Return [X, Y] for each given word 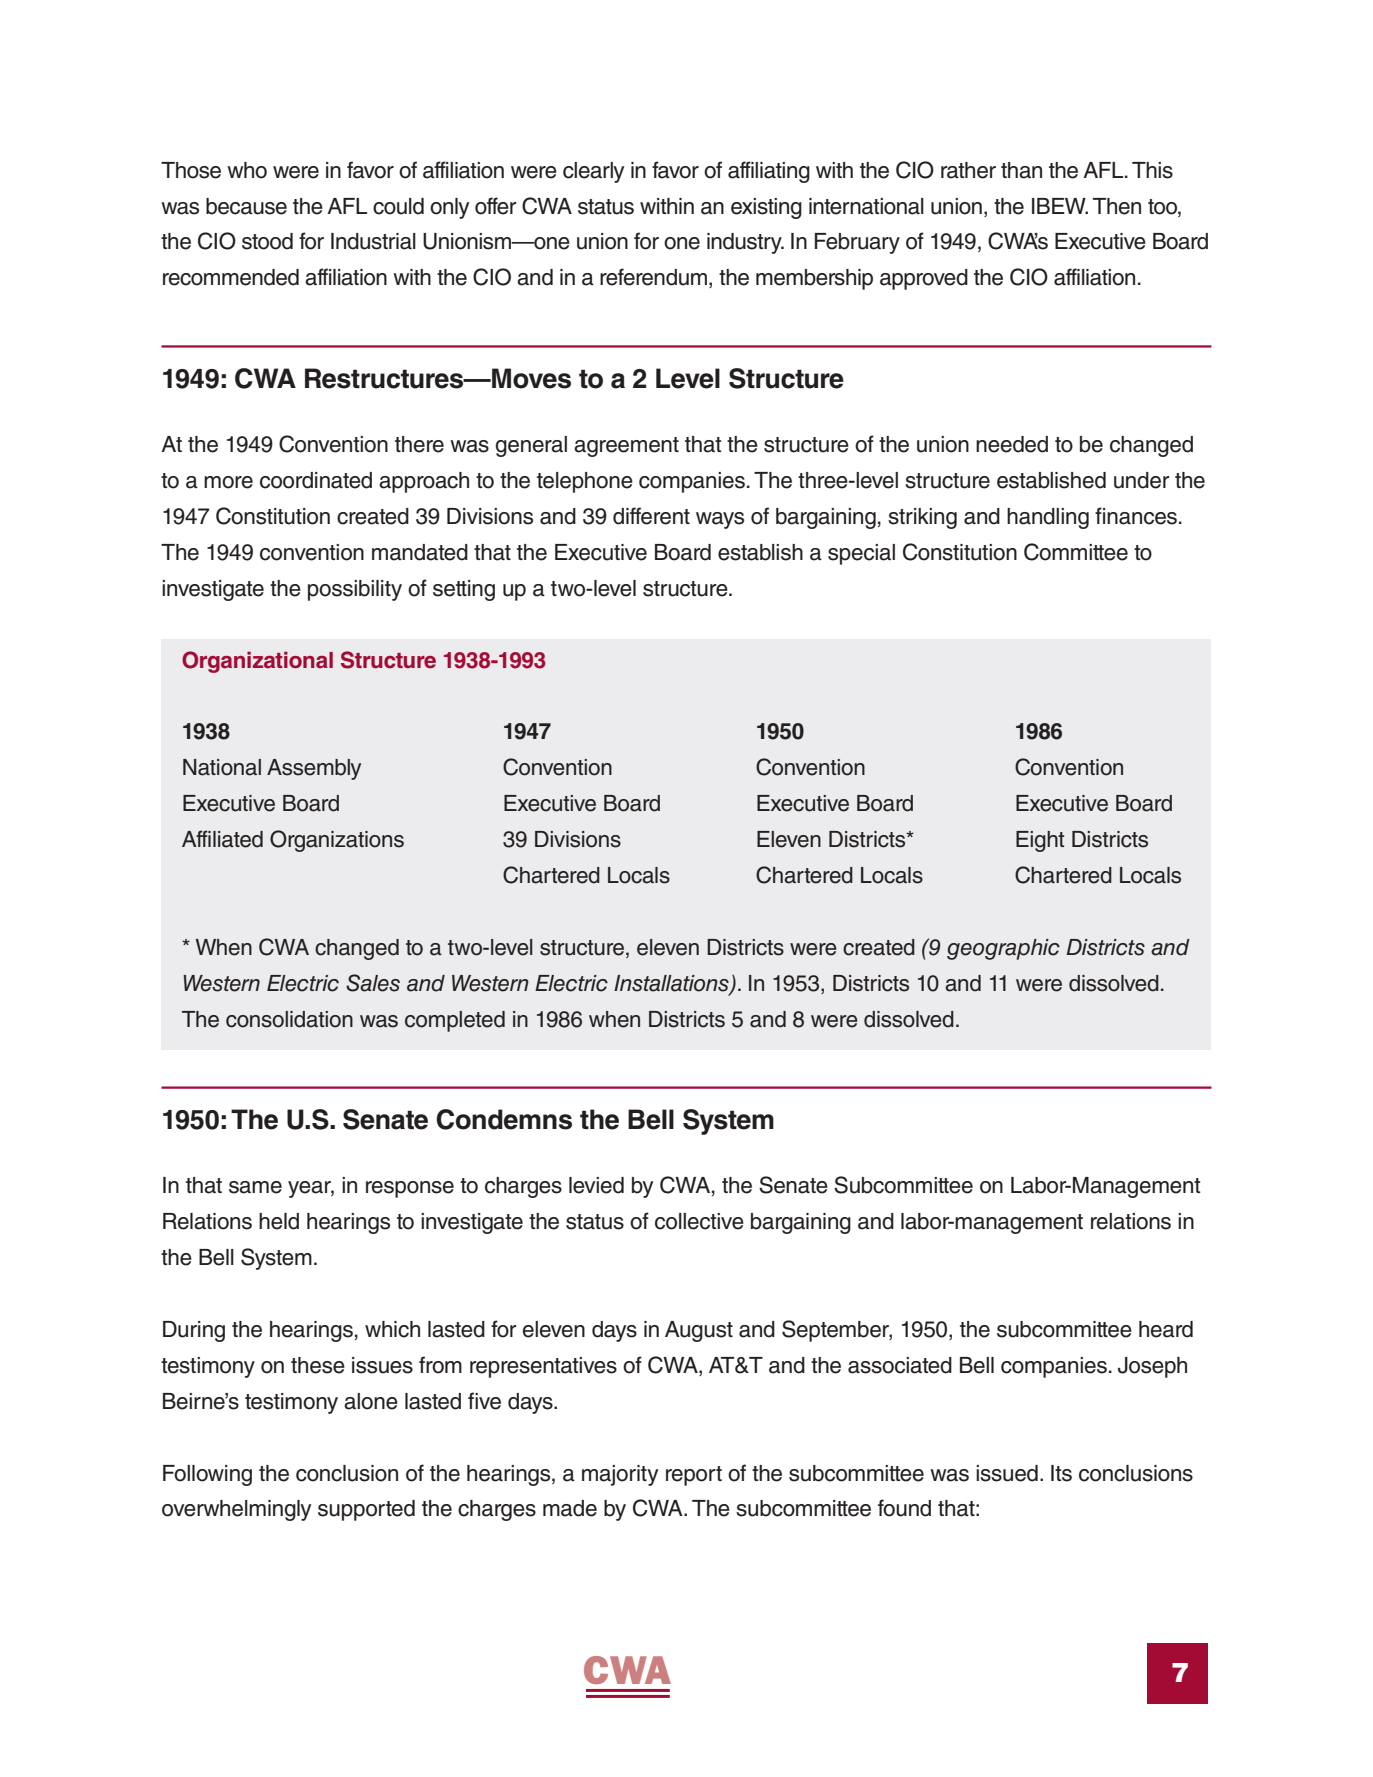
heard [1166, 1329]
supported [366, 1510]
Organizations [337, 841]
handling [1048, 518]
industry [745, 243]
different [651, 516]
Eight [1040, 841]
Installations [672, 984]
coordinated [316, 480]
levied [596, 1185]
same [255, 1187]
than [1021, 170]
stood [267, 241]
